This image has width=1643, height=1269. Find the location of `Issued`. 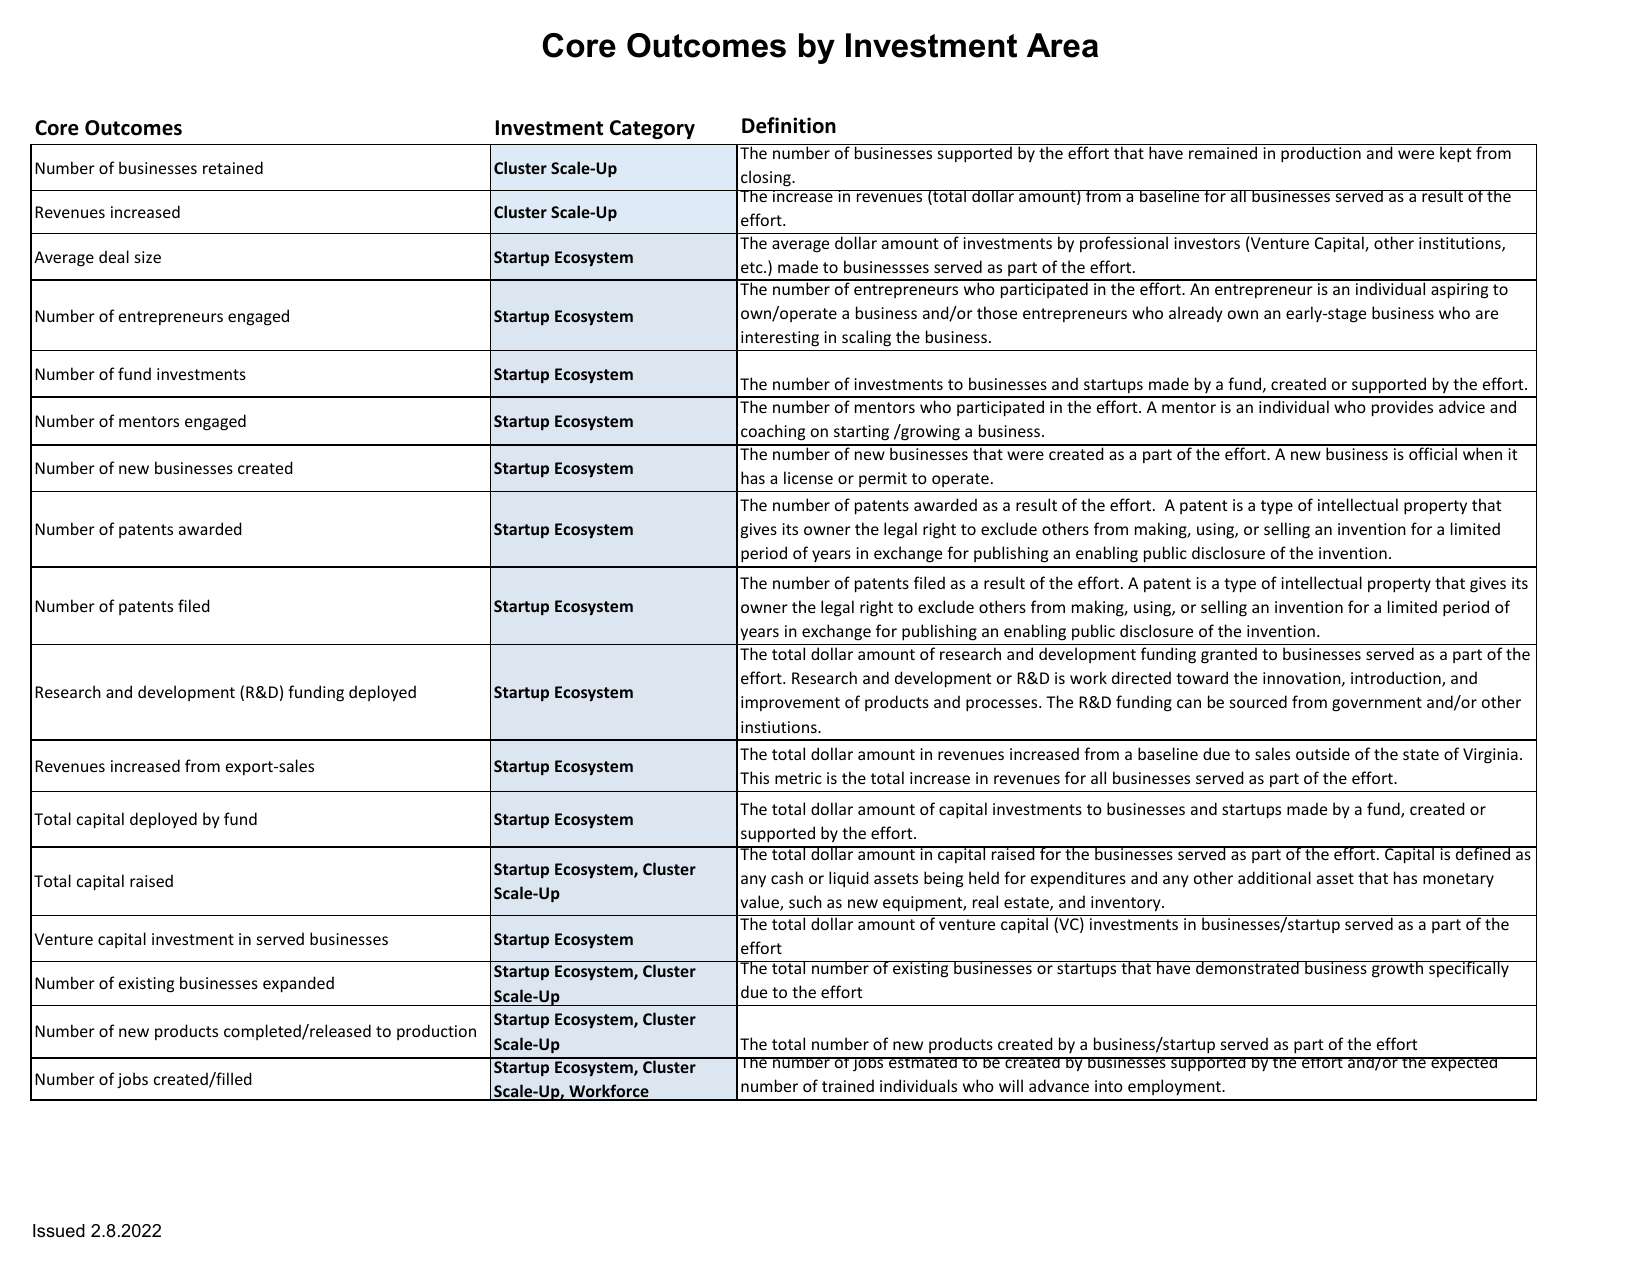

Issued is located at coordinates (59, 1231).
